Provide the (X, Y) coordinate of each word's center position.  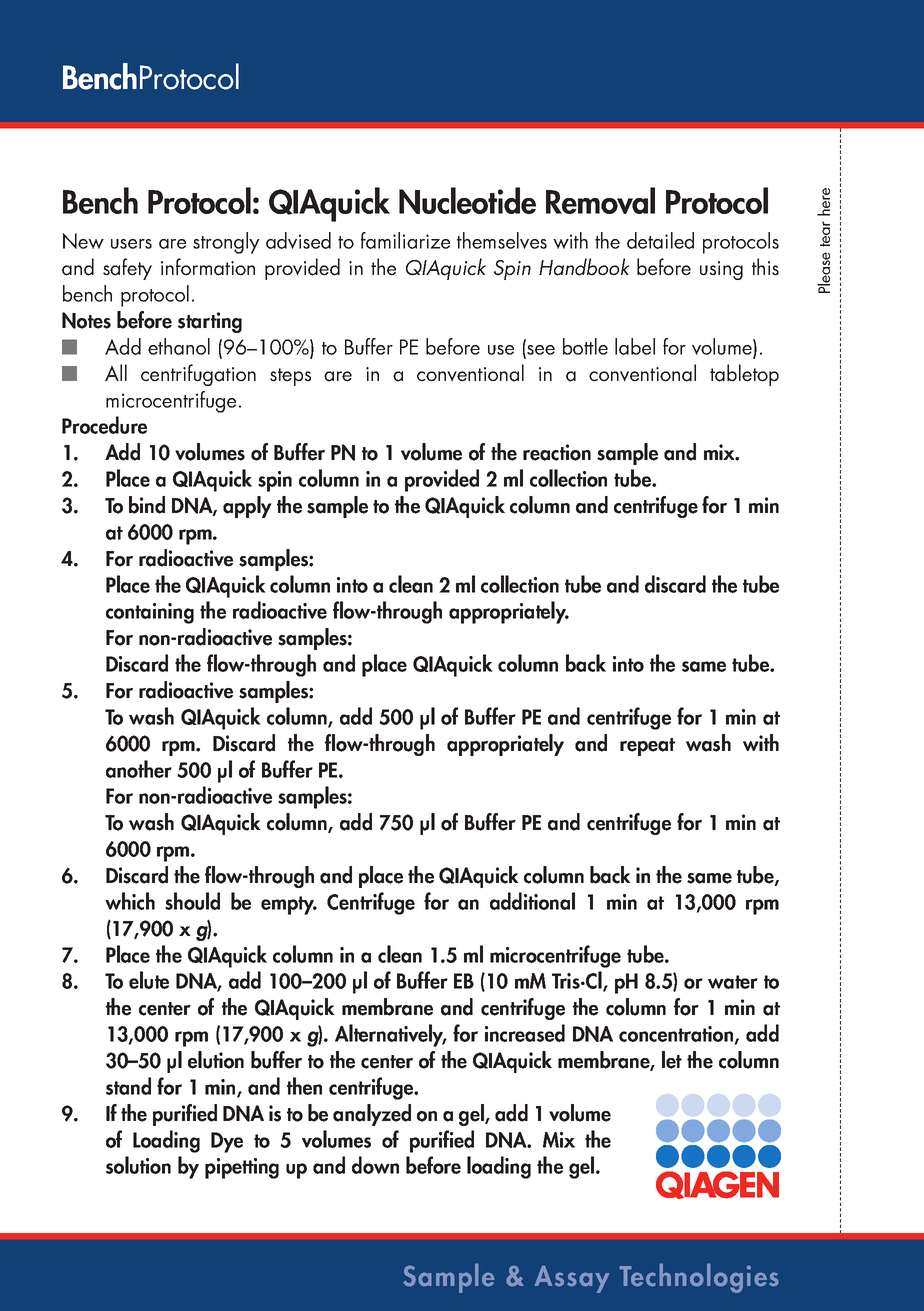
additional (532, 901)
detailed (660, 240)
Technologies (698, 1278)
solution (138, 1165)
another (139, 769)
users (131, 244)
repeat (647, 747)
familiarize (405, 240)
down (375, 1165)
